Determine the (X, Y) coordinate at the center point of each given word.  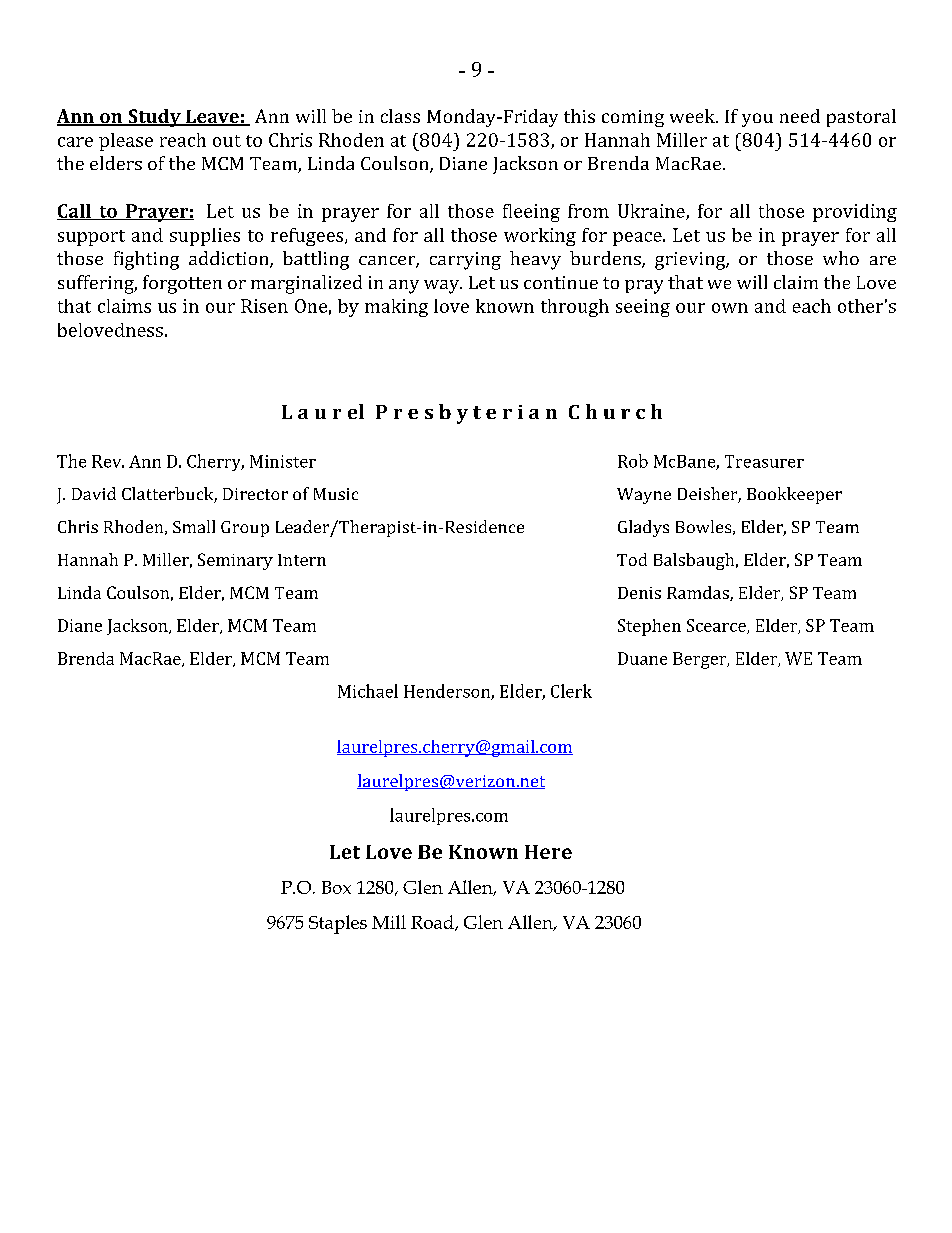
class (400, 116)
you (757, 120)
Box (336, 887)
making (396, 308)
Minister (283, 461)
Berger (701, 660)
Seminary (235, 561)
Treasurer (764, 461)
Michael (368, 691)
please (126, 142)
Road (433, 923)
